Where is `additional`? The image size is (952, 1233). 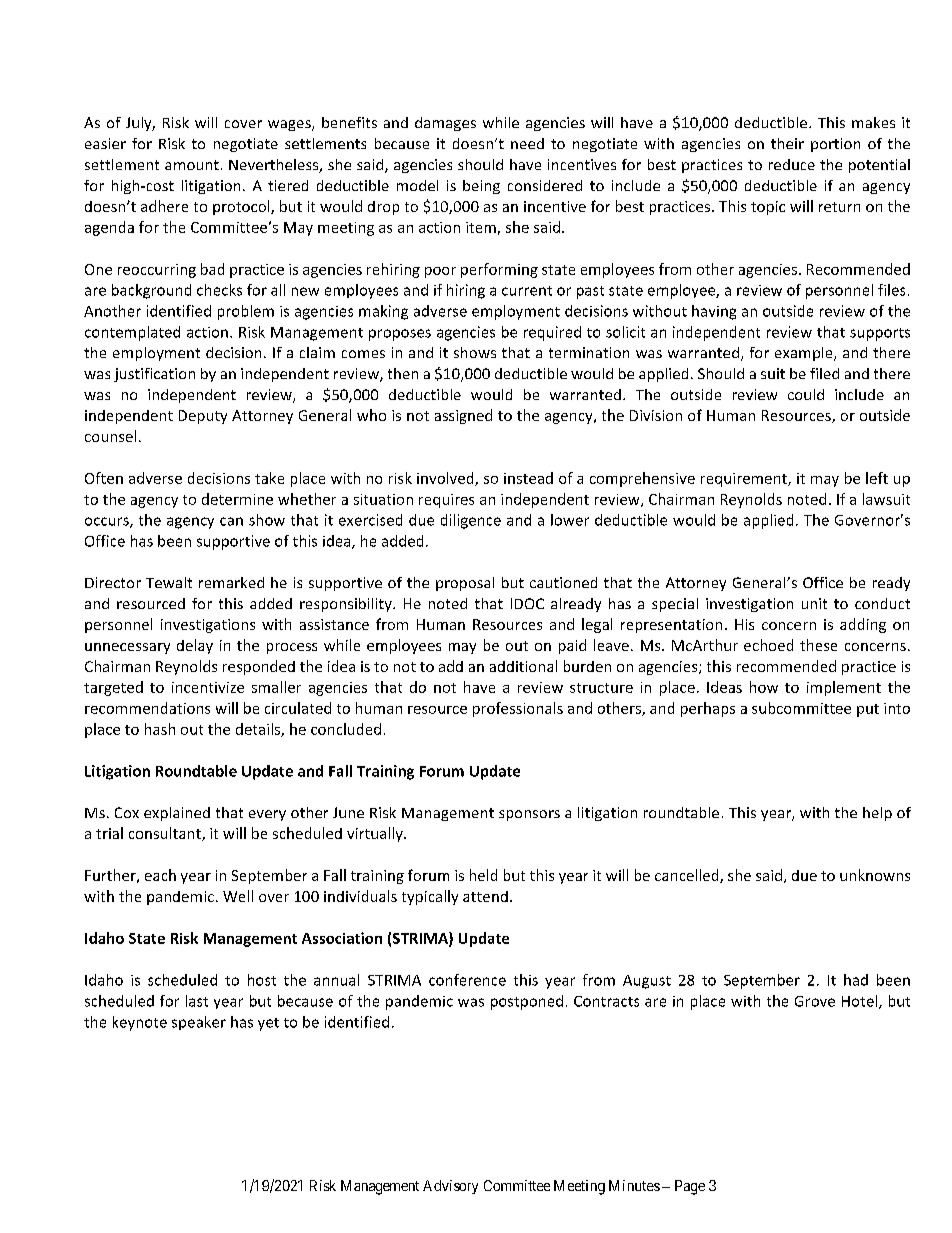
additional is located at coordinates (523, 666).
